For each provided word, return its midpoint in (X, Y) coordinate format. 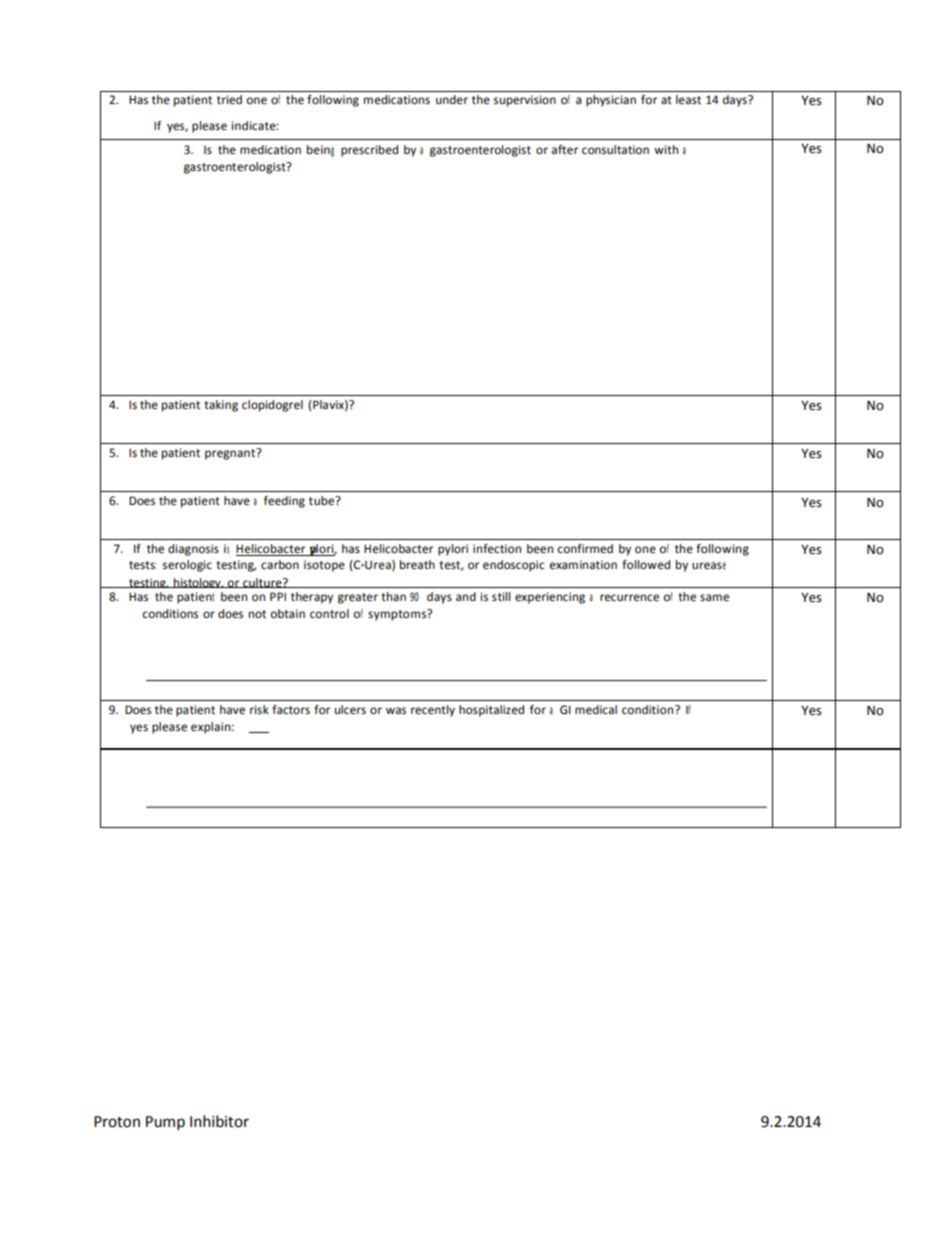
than (393, 596)
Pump (165, 1123)
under (452, 100)
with (666, 149)
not (257, 614)
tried (229, 100)
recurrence (629, 598)
